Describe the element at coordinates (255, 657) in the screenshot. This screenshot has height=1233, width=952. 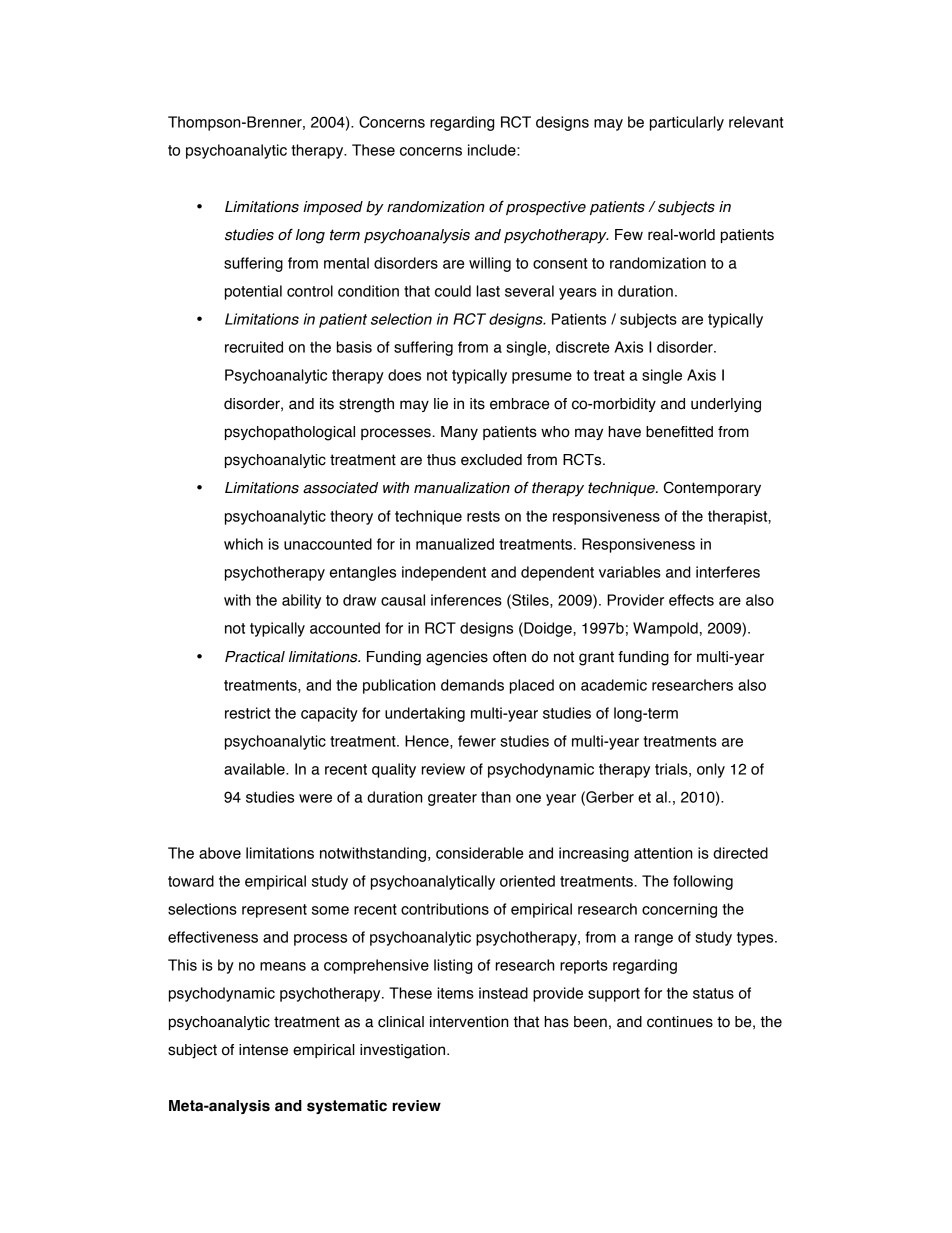
I see `Practical` at that location.
